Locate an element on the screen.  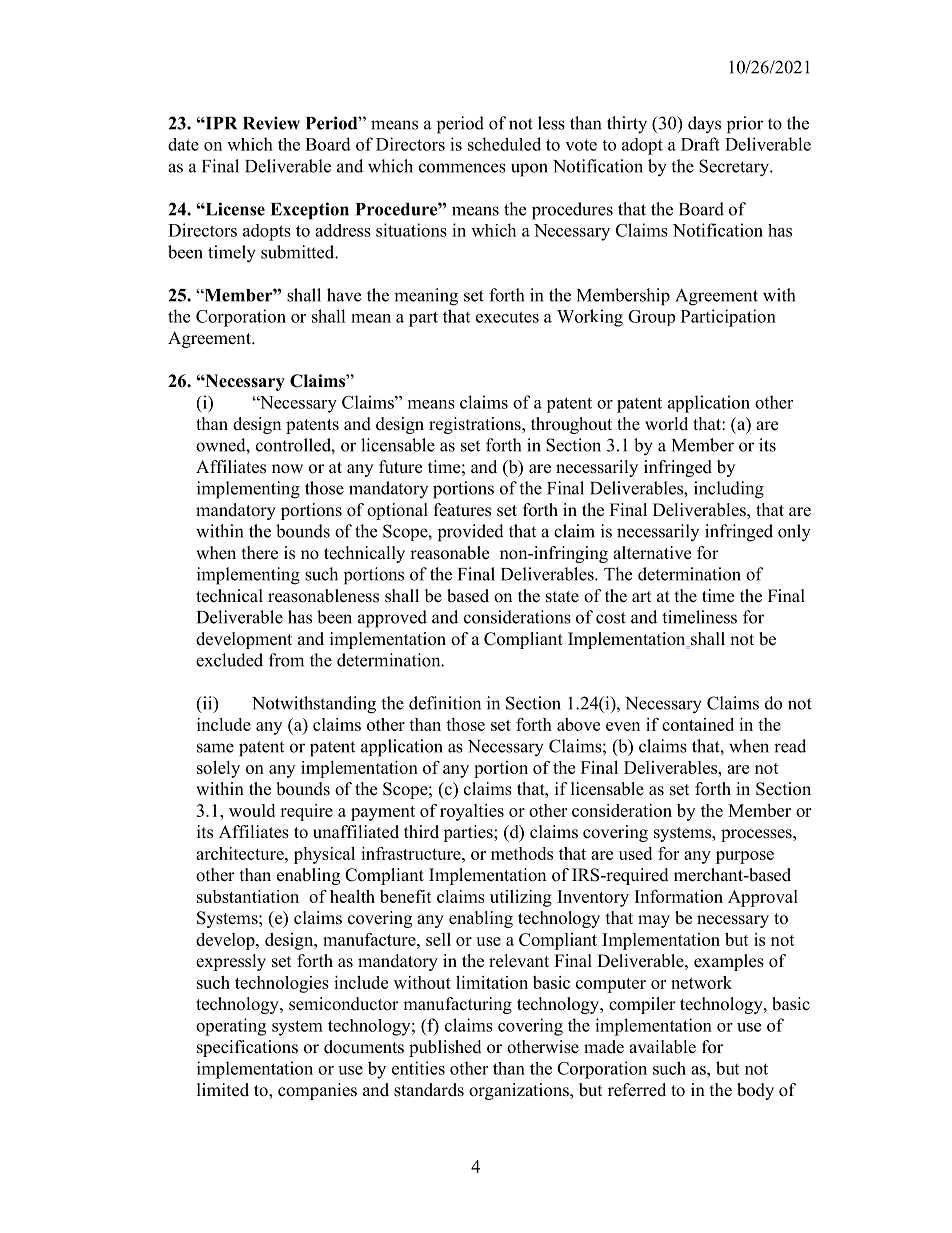
Review is located at coordinates (271, 123).
